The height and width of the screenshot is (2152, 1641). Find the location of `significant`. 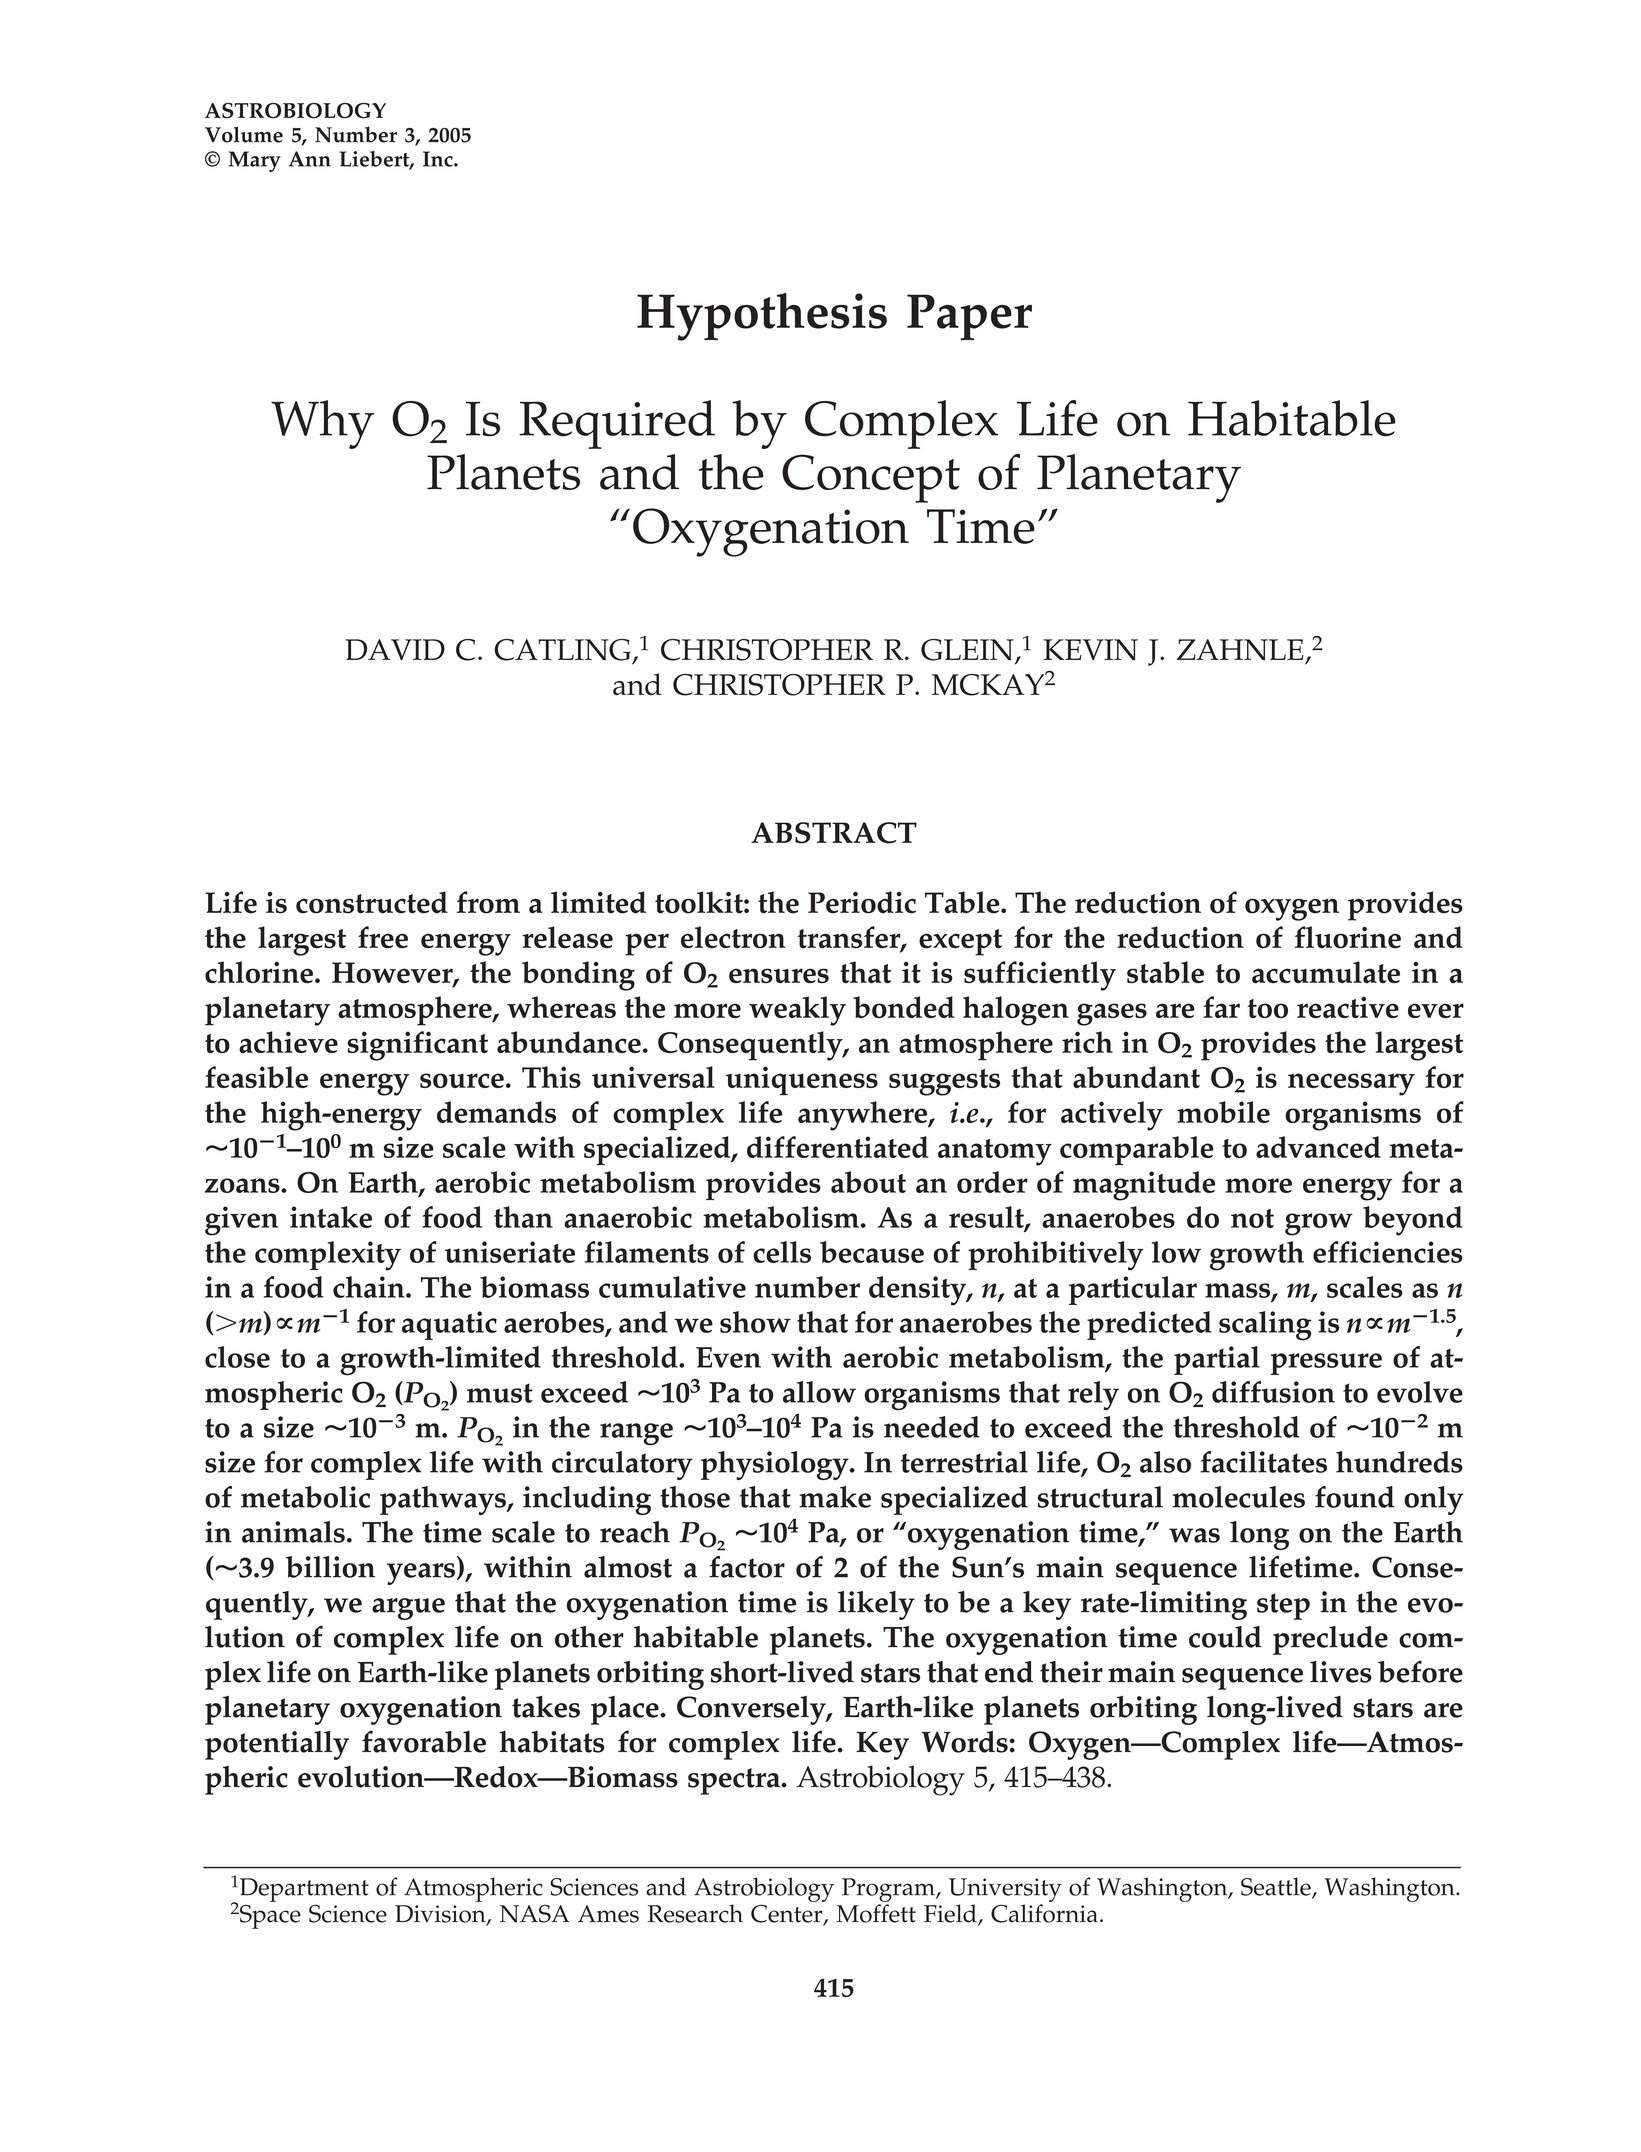

significant is located at coordinates (417, 1046).
